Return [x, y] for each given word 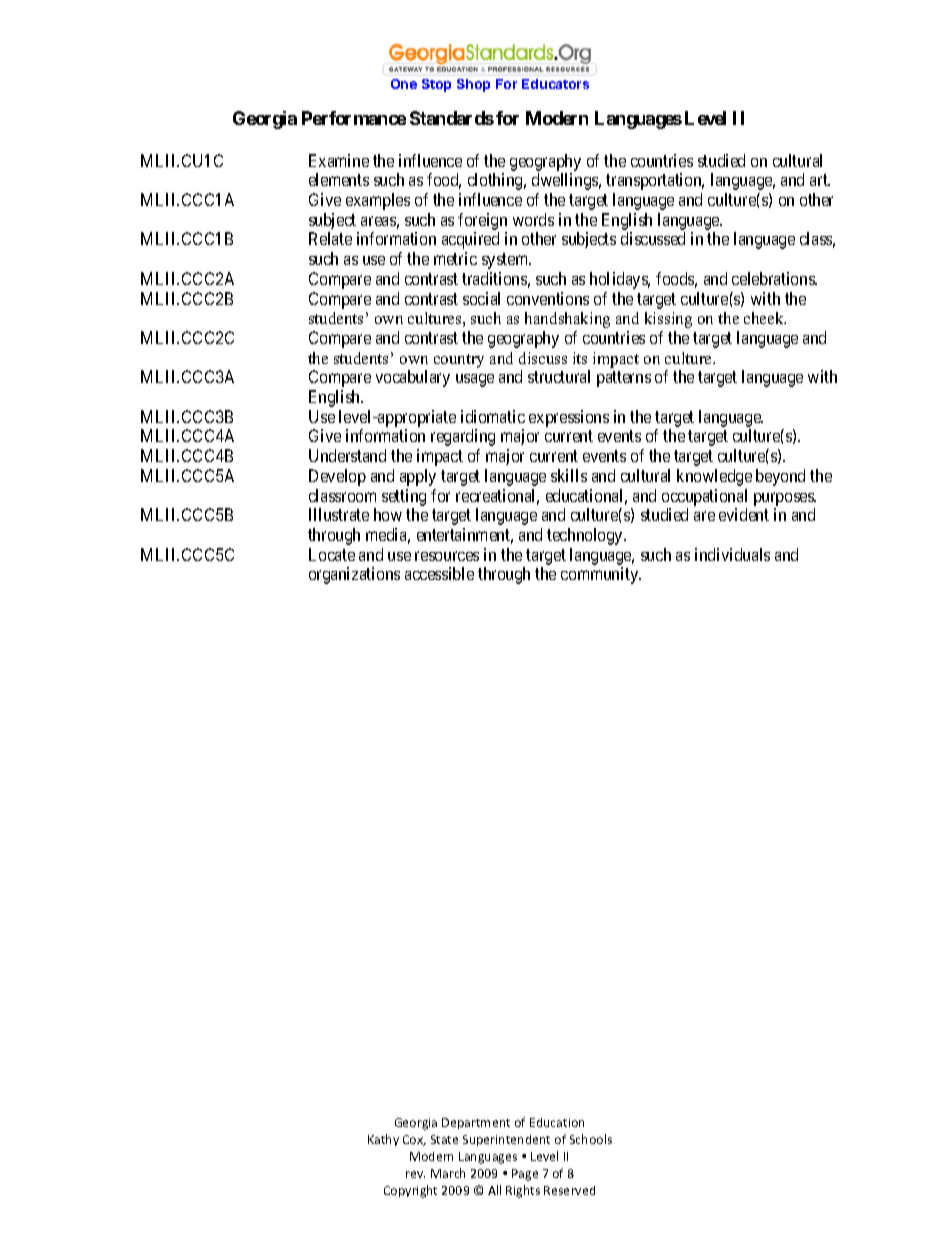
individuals [732, 554]
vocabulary [413, 378]
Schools [591, 1139]
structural [559, 376]
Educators [555, 84]
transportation [655, 181]
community [601, 575]
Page [525, 1175]
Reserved [569, 1190]
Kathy [383, 1140]
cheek [765, 318]
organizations [354, 575]
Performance [354, 118]
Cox [414, 1140]
